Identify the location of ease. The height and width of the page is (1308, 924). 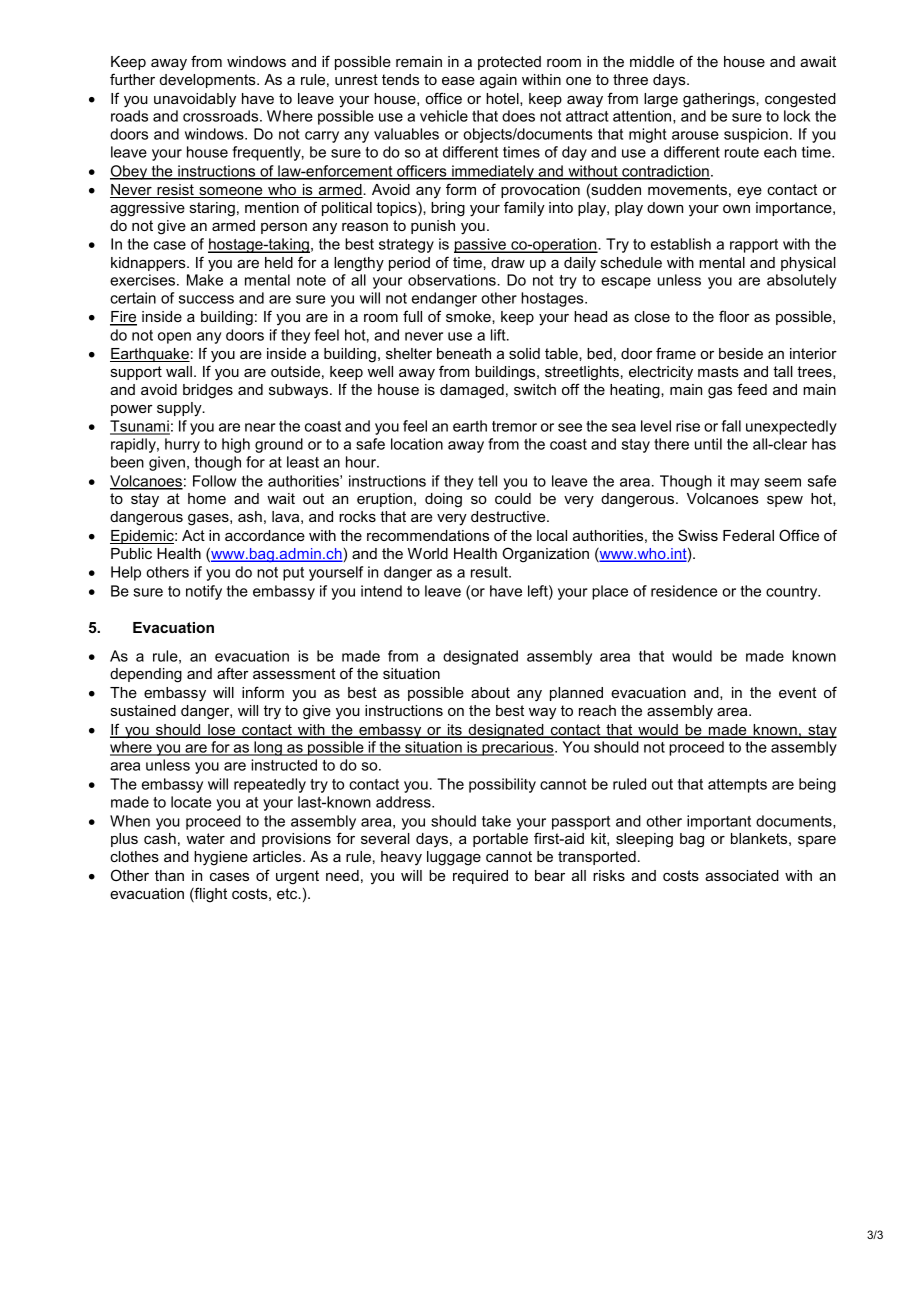
(458, 81).
